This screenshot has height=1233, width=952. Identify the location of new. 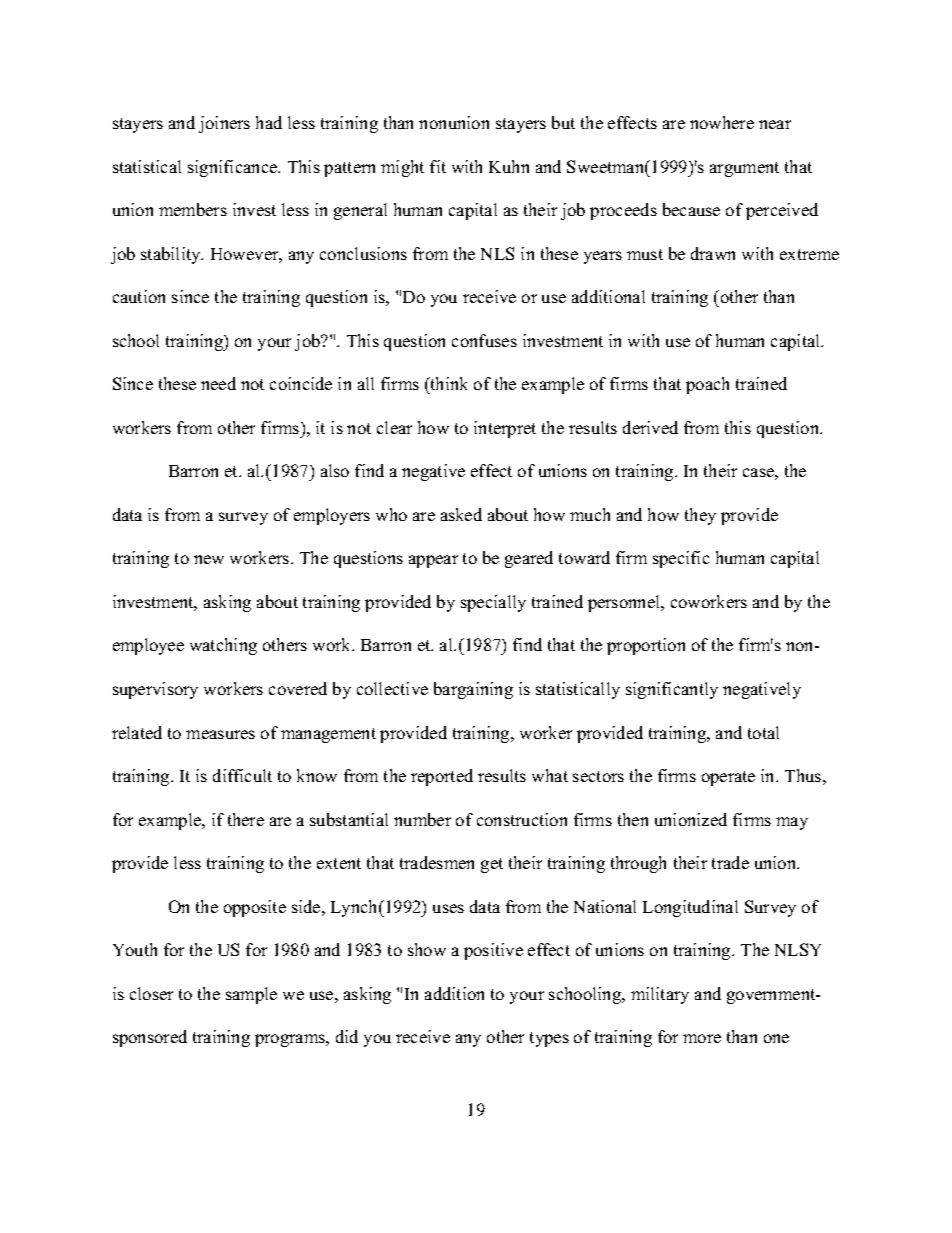
(209, 559).
